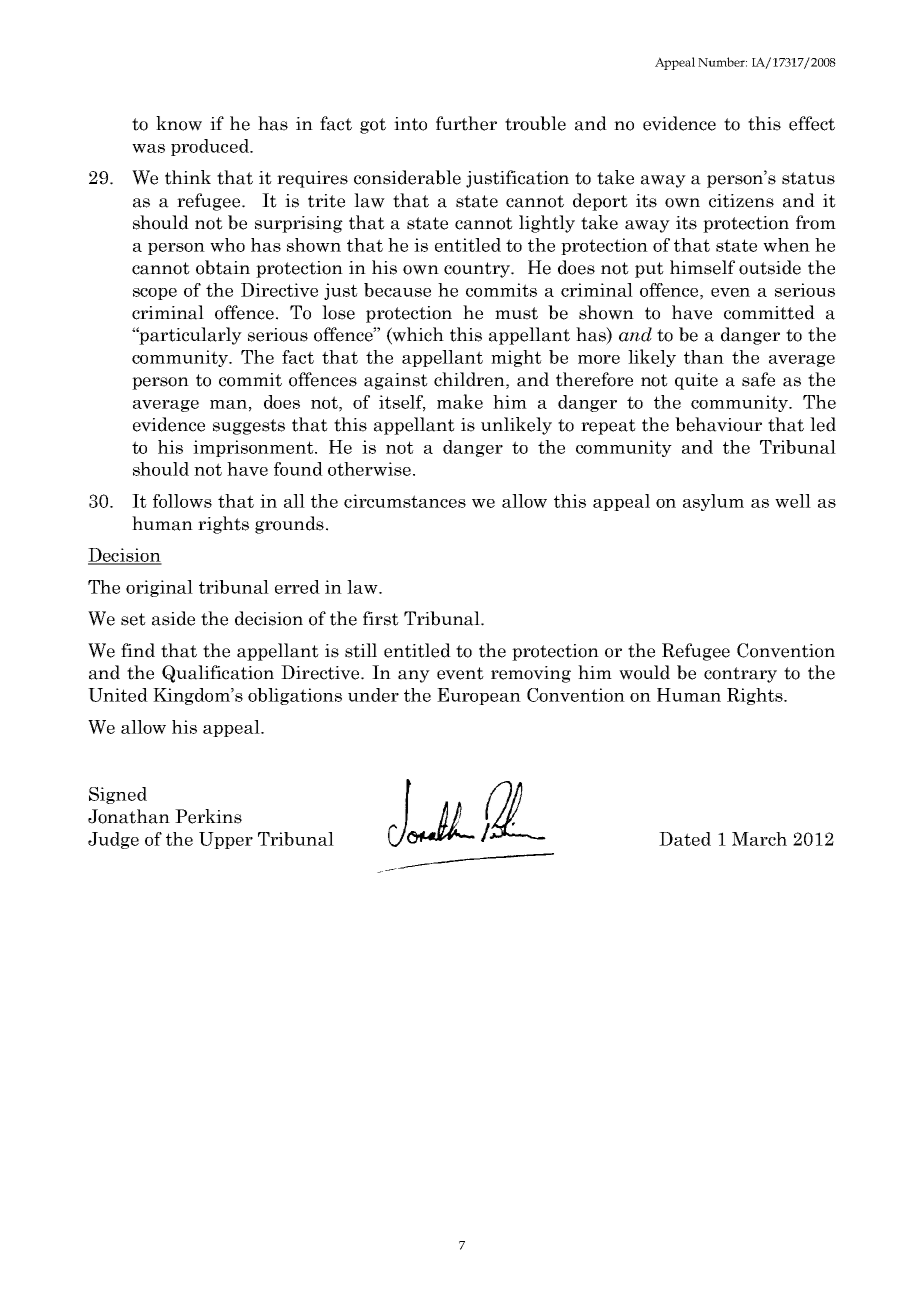 Image resolution: width=924 pixels, height=1308 pixels. What do you see at coordinates (466, 123) in the screenshot?
I see `further` at bounding box center [466, 123].
